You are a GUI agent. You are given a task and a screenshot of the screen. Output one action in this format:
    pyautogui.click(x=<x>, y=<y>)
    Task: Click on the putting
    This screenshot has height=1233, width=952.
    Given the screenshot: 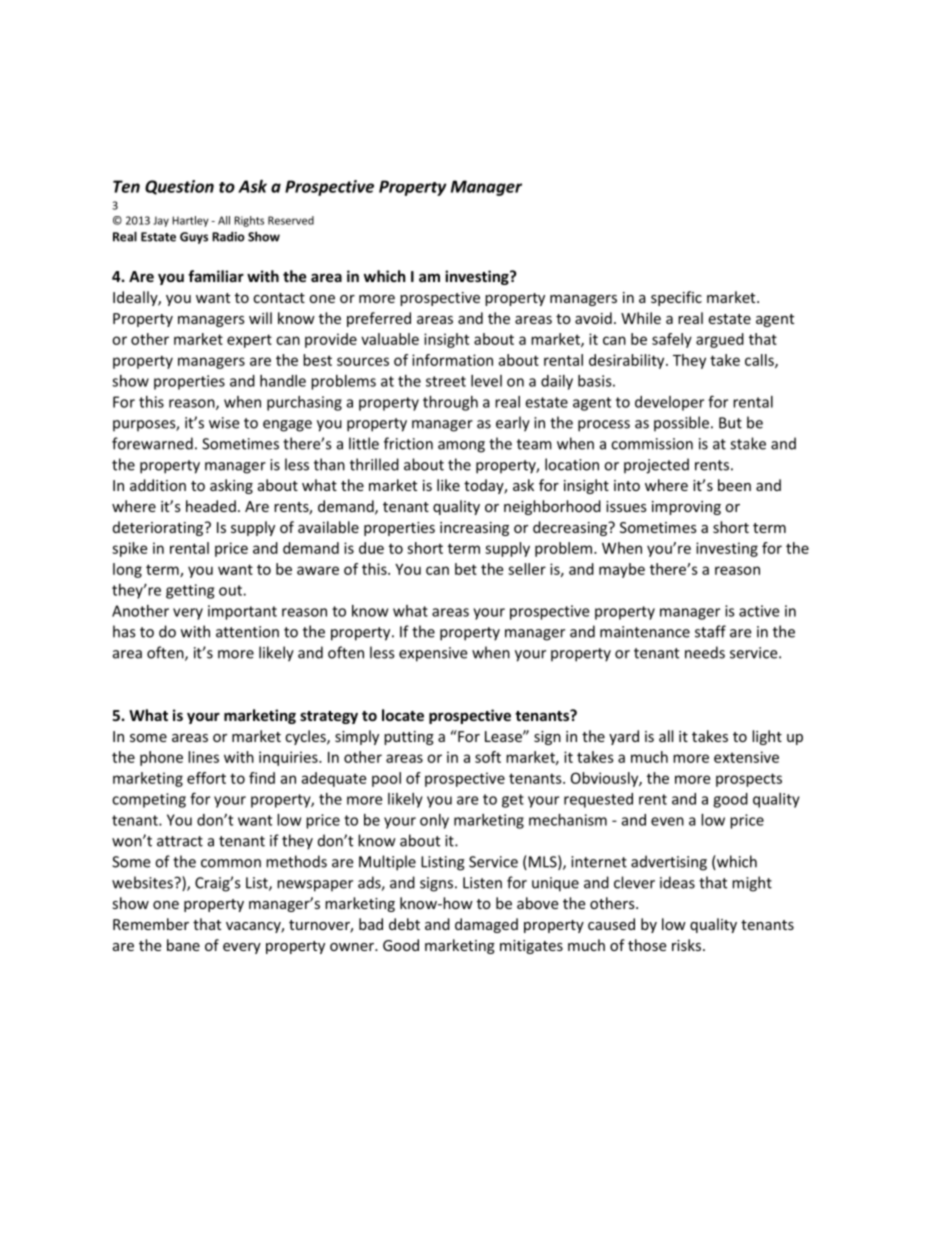 What is the action you would take?
    pyautogui.click(x=409, y=738)
